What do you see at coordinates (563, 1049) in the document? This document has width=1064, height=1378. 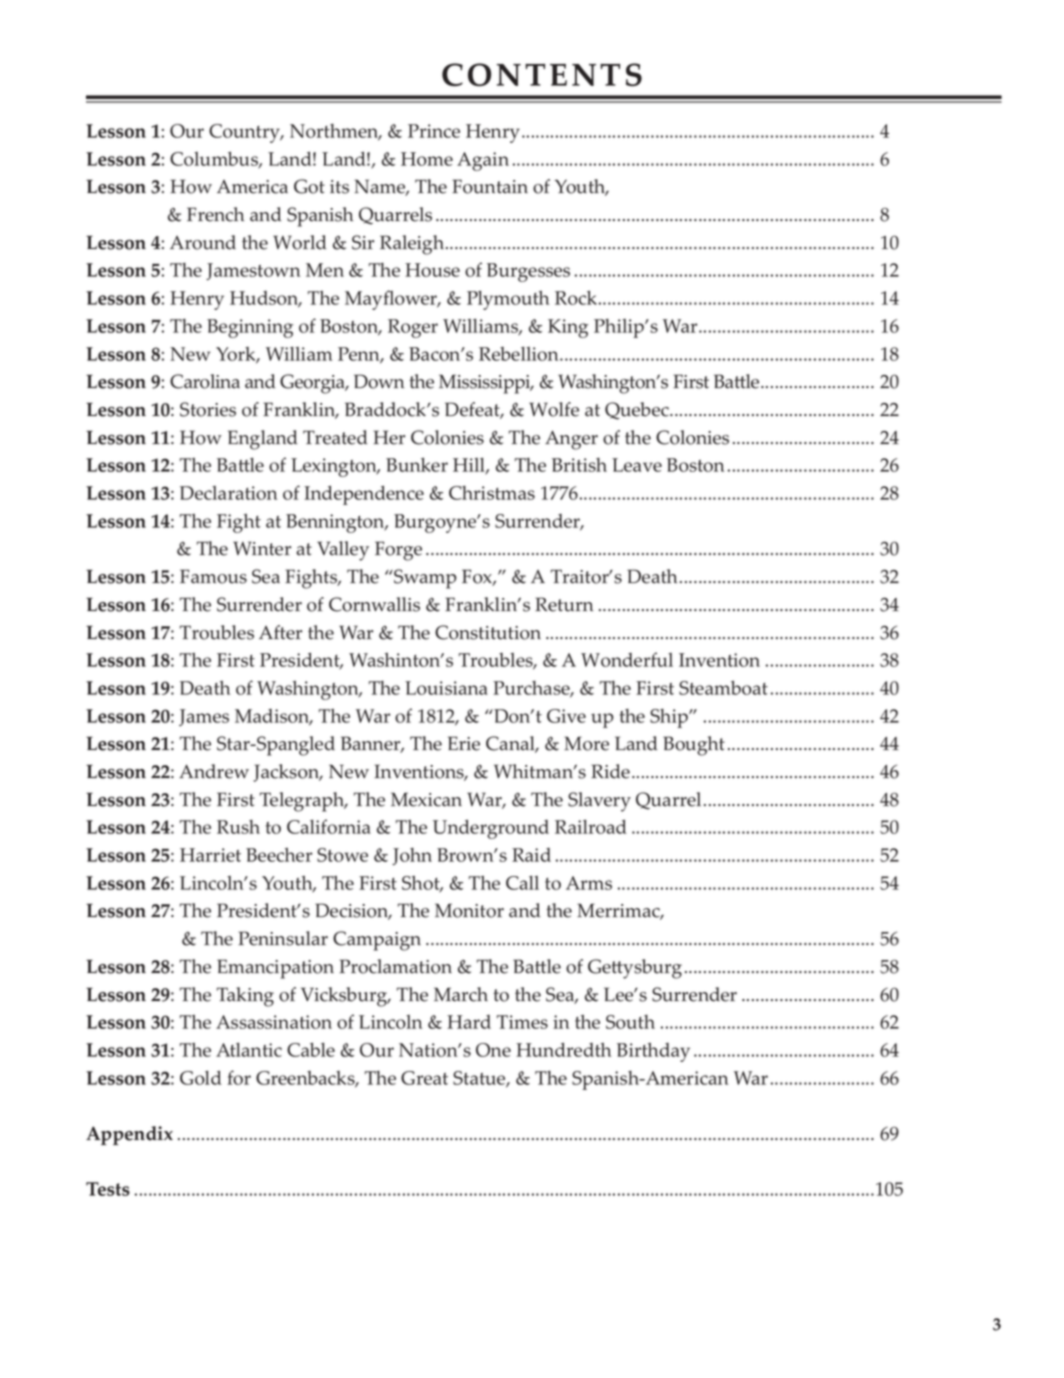 I see `Hundredth` at bounding box center [563, 1049].
